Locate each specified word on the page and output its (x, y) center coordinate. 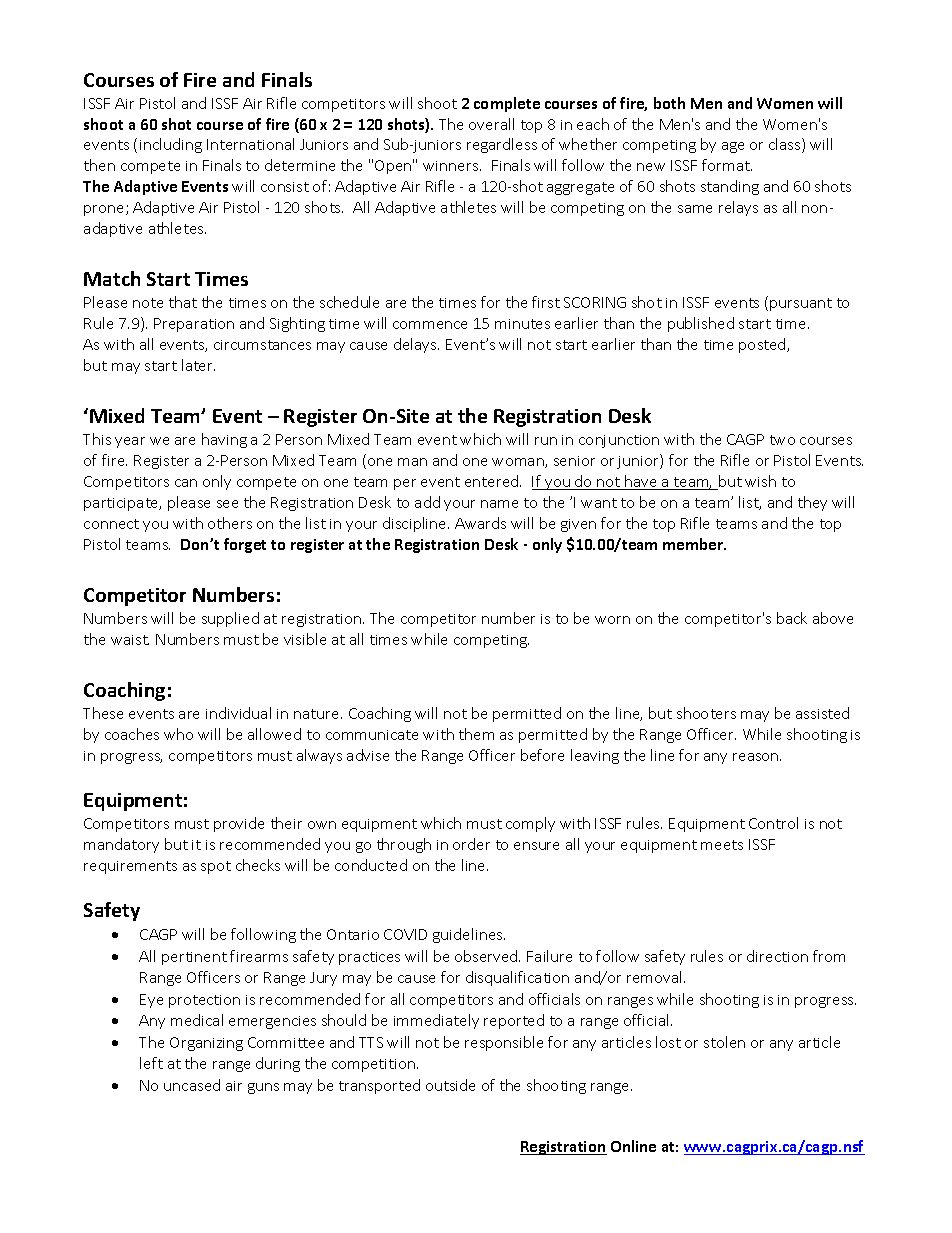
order (471, 844)
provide (239, 824)
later (198, 365)
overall (491, 124)
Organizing (206, 1044)
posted (763, 345)
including (171, 145)
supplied (230, 619)
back (792, 618)
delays (416, 345)
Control (773, 823)
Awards (480, 523)
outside (450, 1085)
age (733, 147)
